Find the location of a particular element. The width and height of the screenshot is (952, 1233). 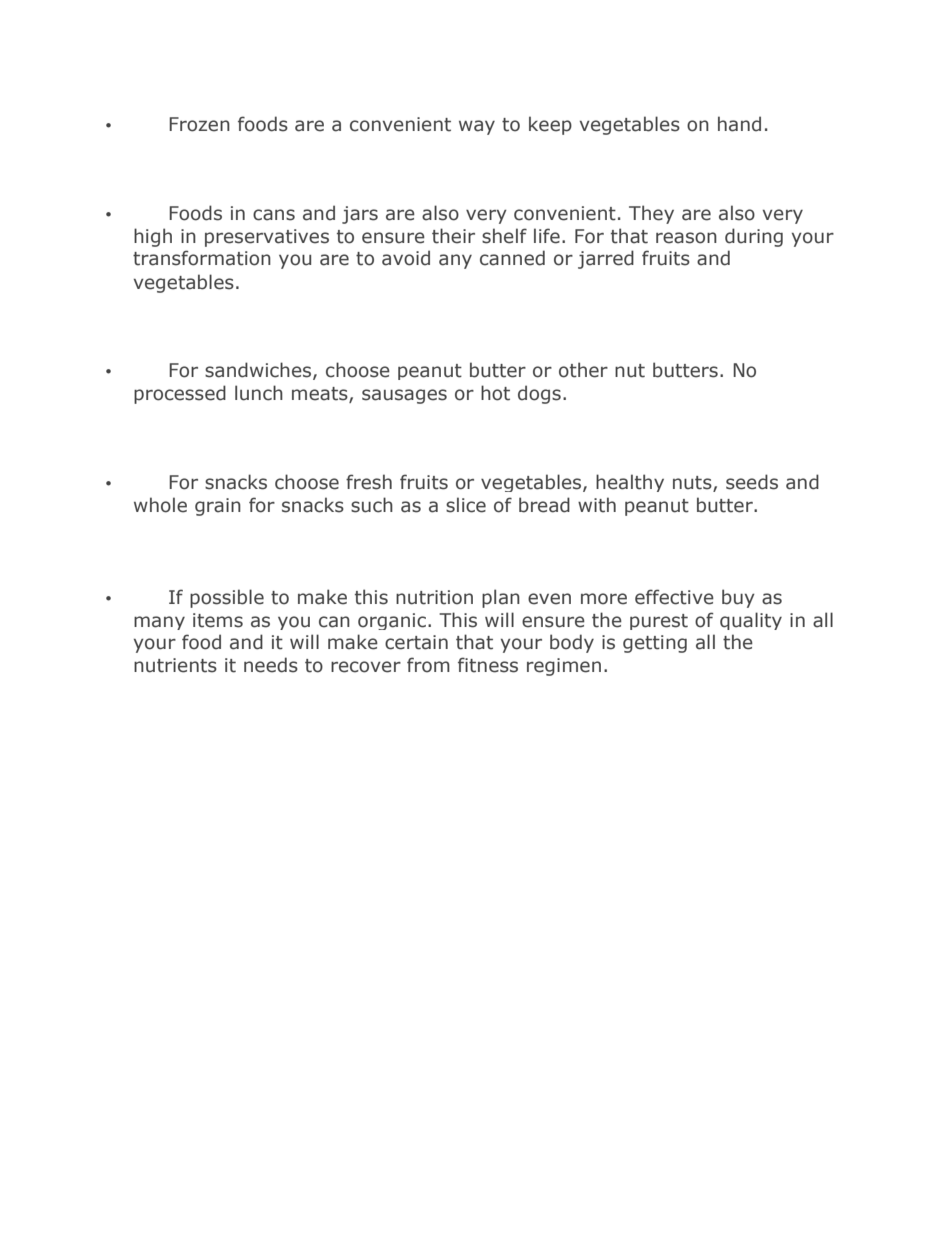

way is located at coordinates (477, 127).
